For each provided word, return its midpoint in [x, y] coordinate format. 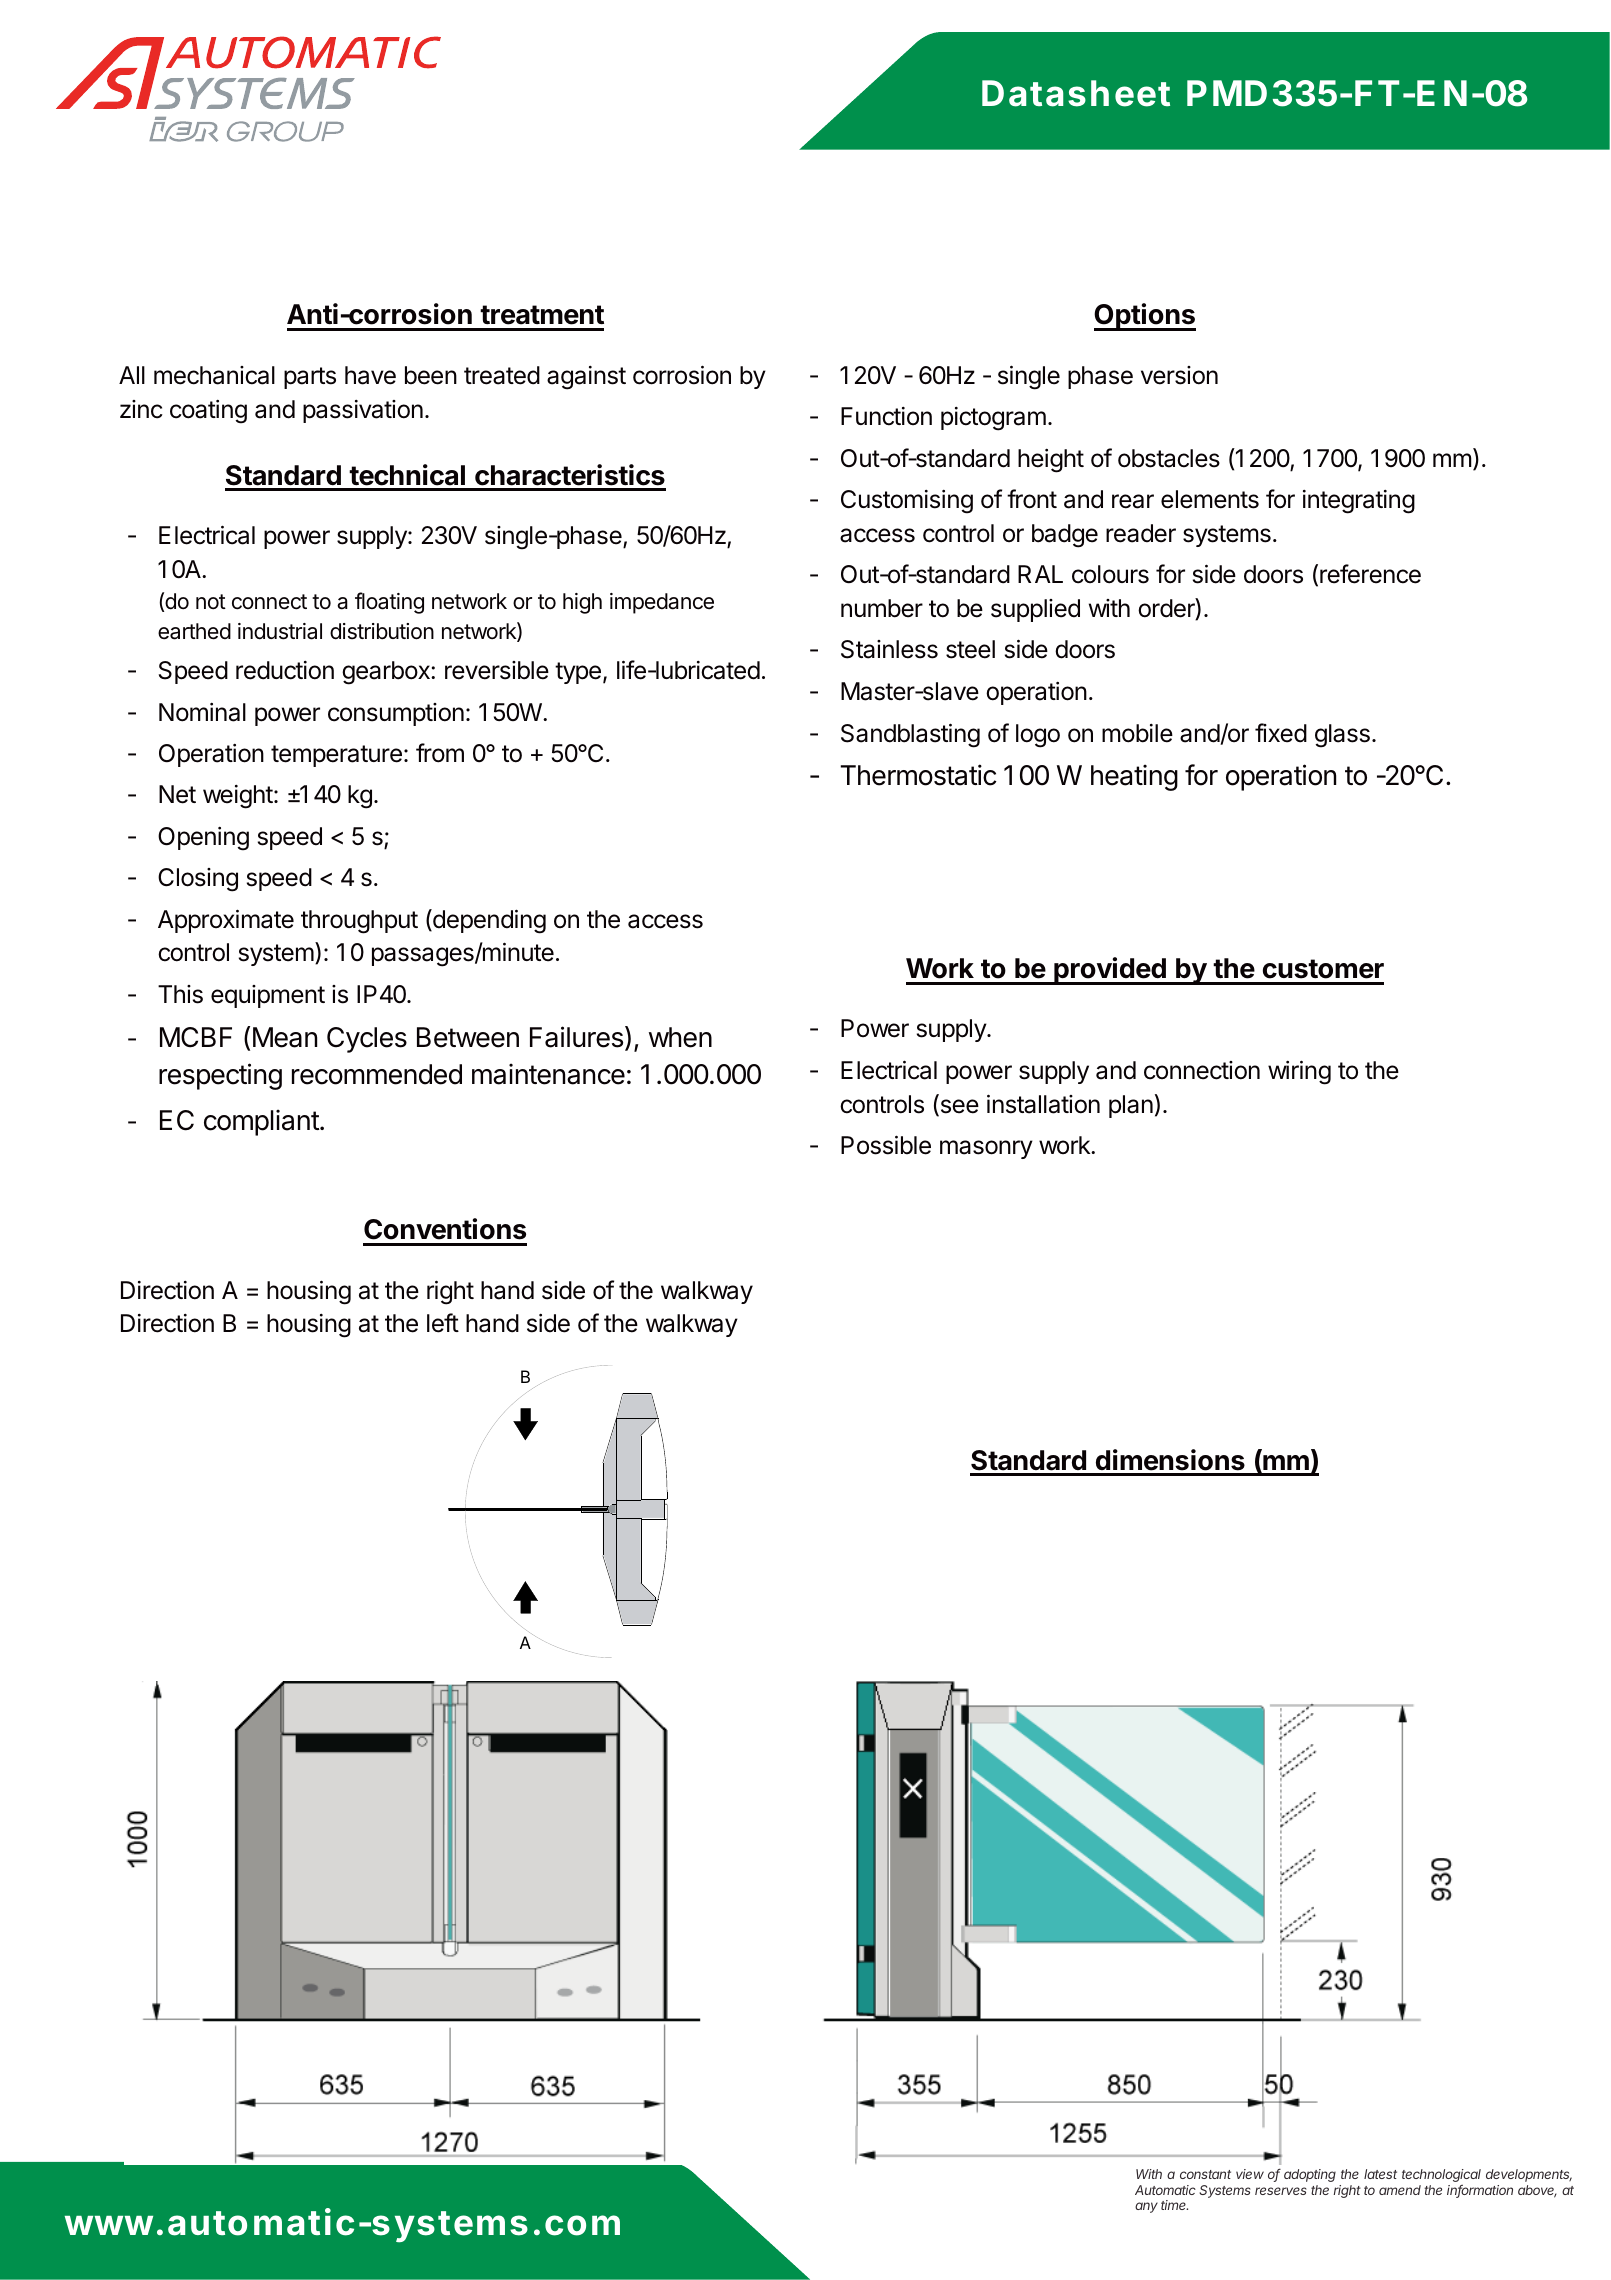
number [882, 608]
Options [1145, 317]
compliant [262, 1122]
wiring [1299, 1072]
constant [1205, 2174]
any [1146, 2207]
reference [1370, 574]
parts [310, 378]
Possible [886, 1145]
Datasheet [1076, 93]
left [443, 1323]
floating [389, 603]
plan [1131, 1106]
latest [1380, 2174]
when [680, 1037]
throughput [359, 922]
